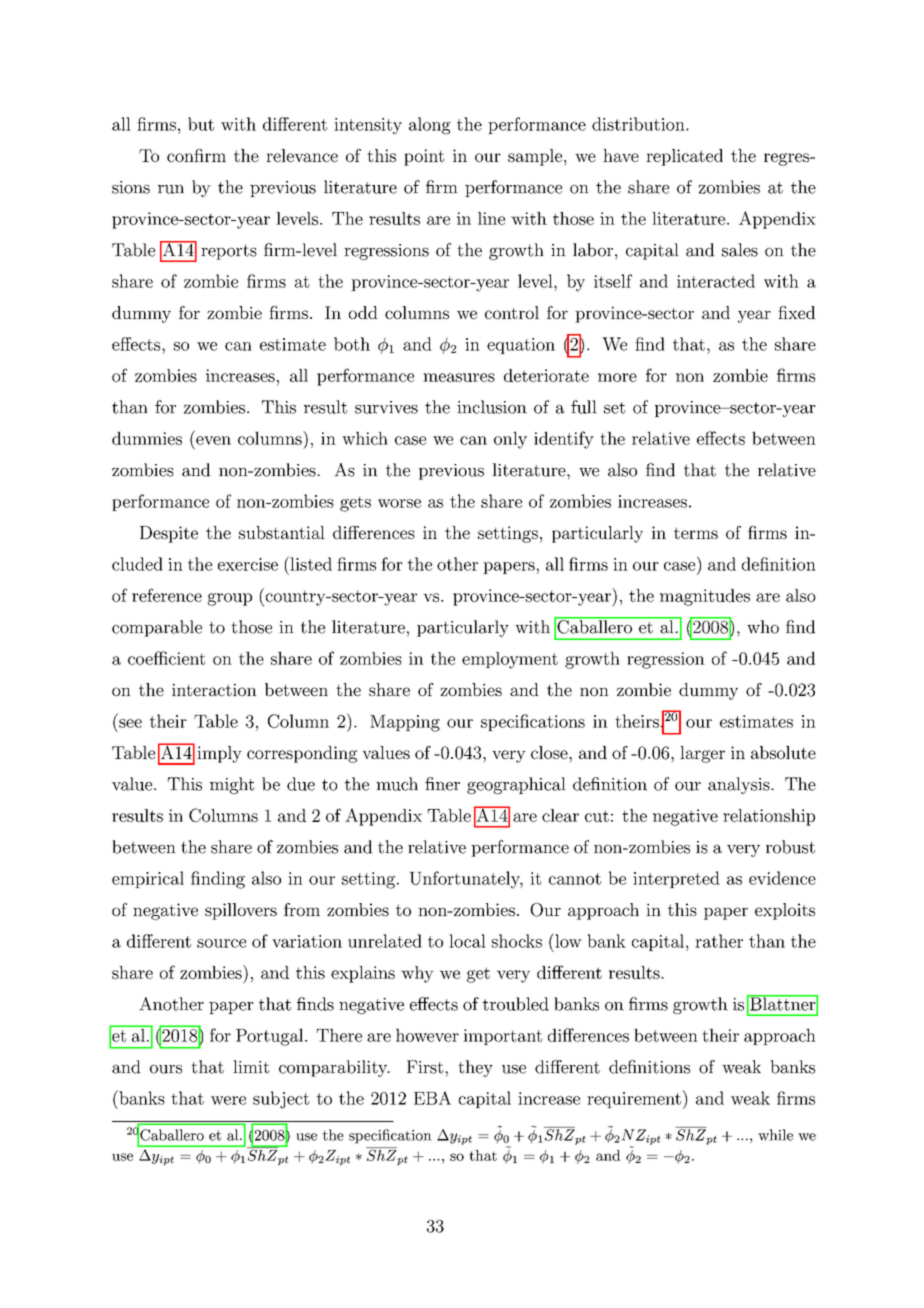  I want to click on magnitudes, so click(705, 597).
